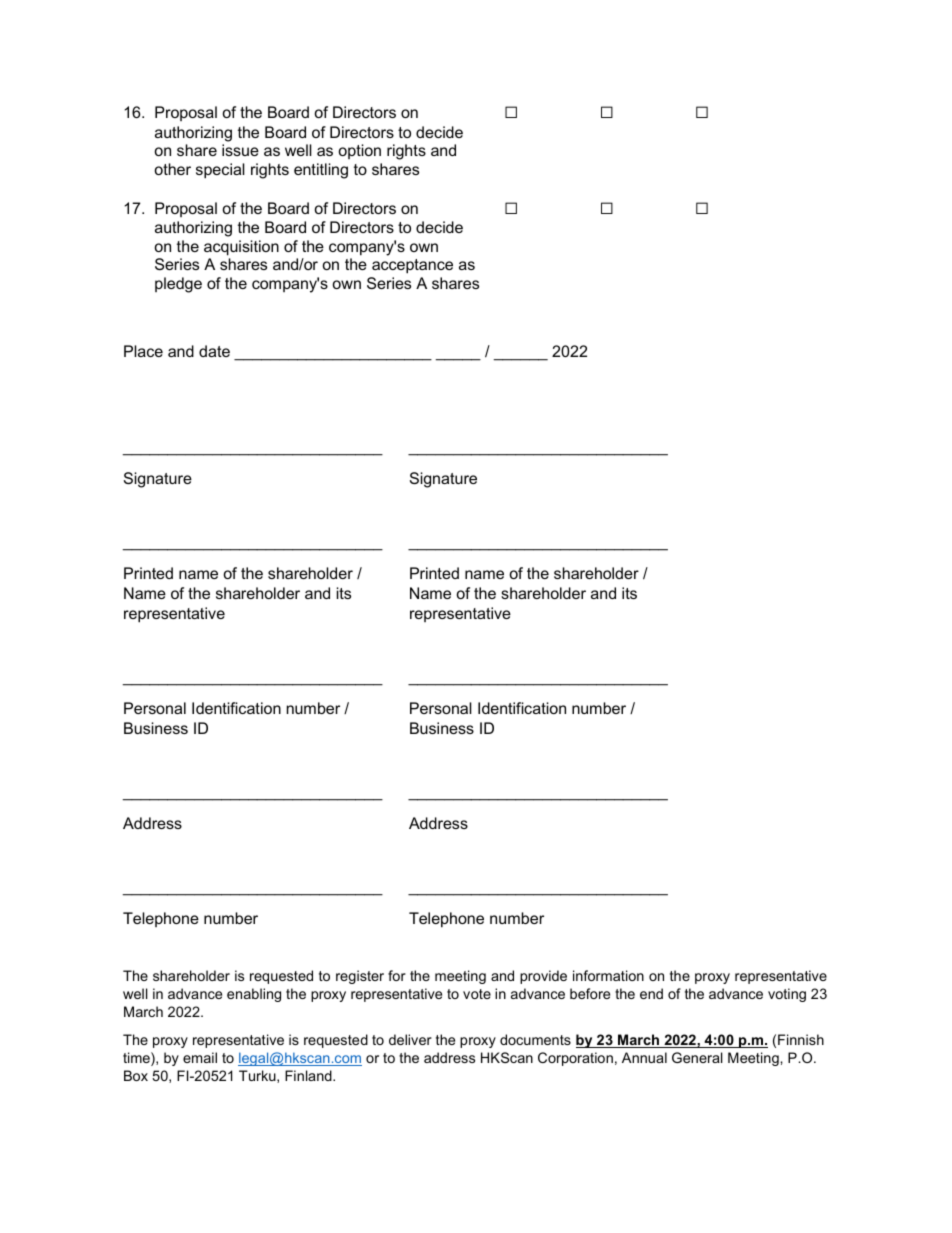  I want to click on special, so click(220, 171).
